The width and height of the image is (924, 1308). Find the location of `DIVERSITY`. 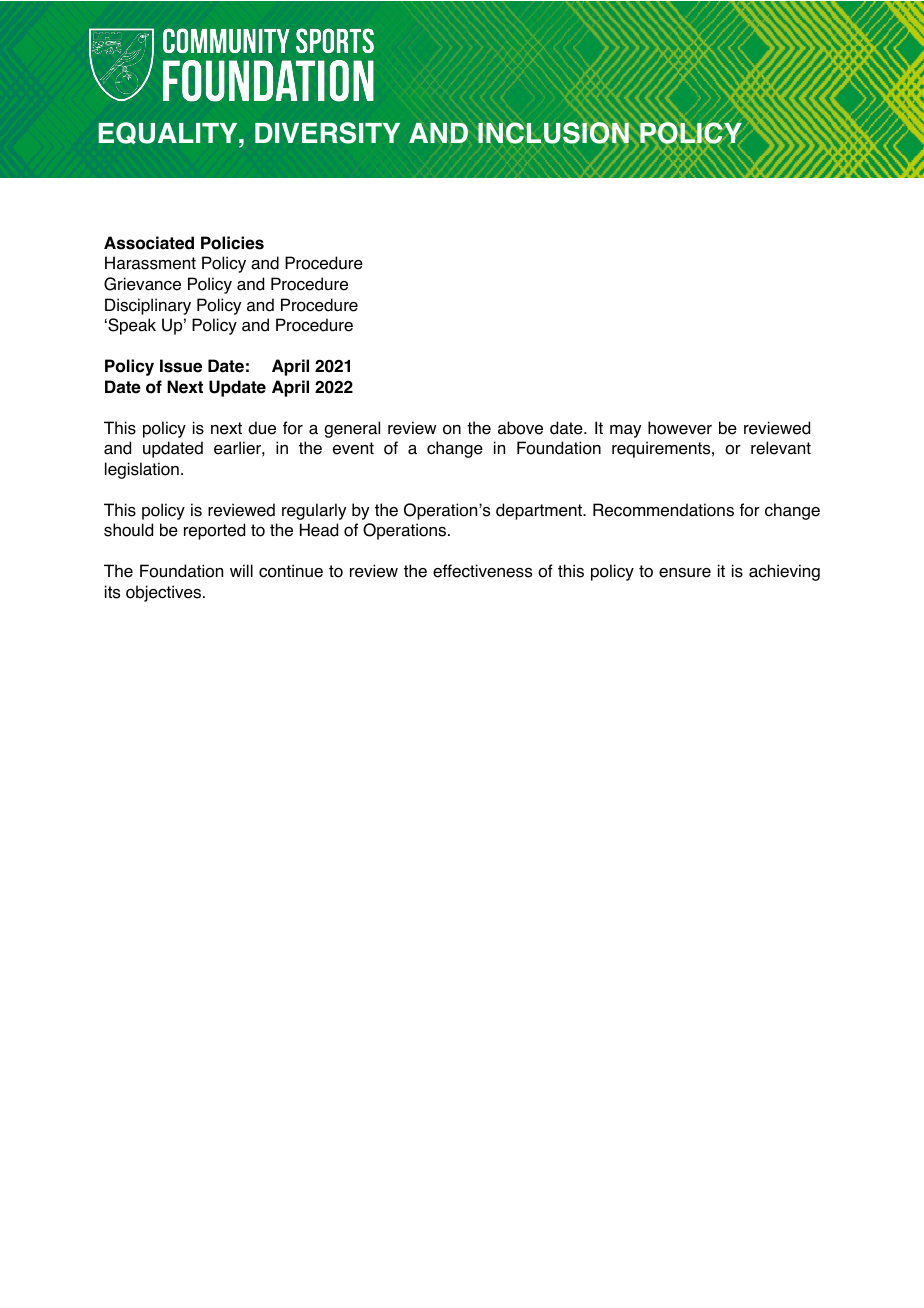

DIVERSITY is located at coordinates (327, 133).
